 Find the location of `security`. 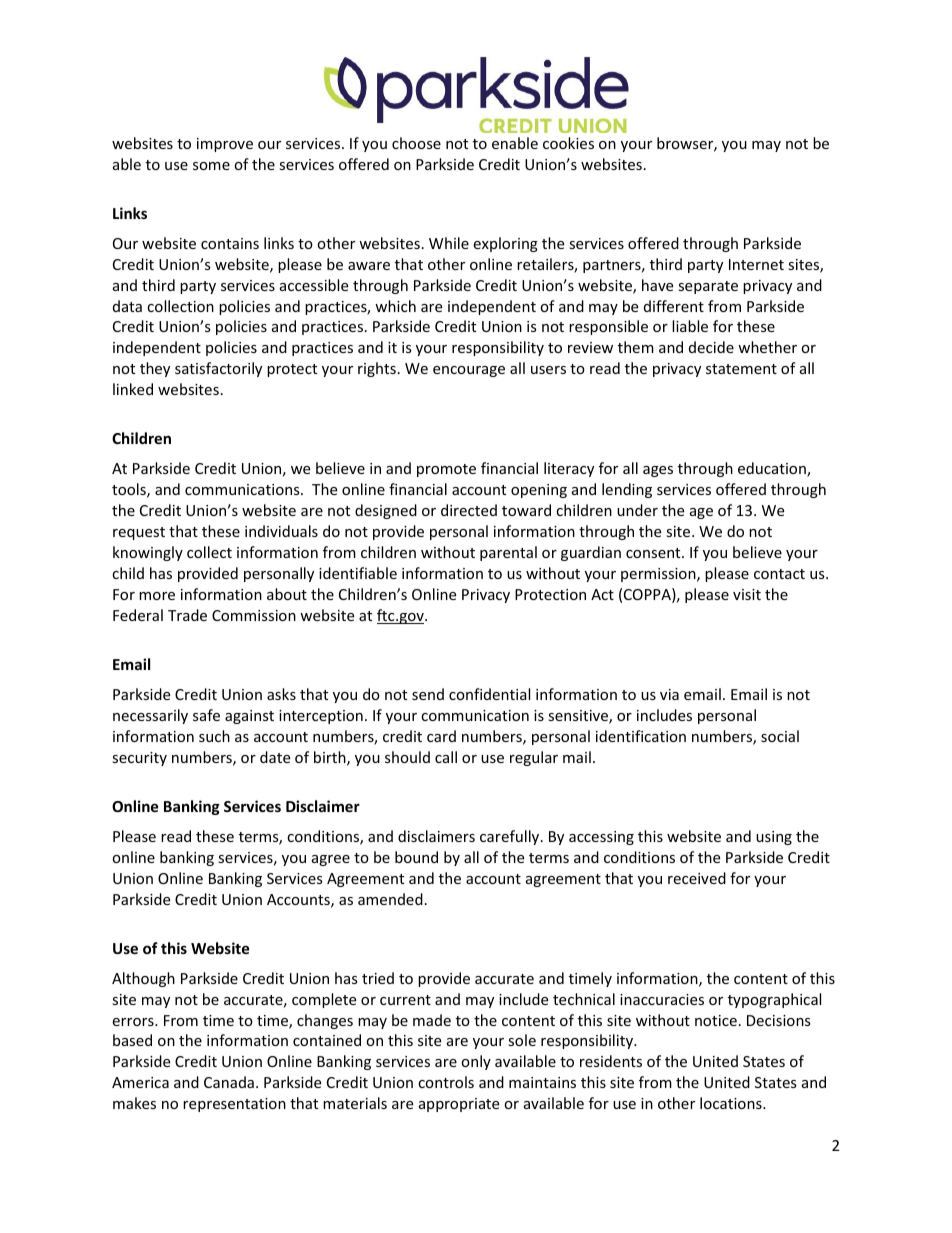

security is located at coordinates (139, 759).
